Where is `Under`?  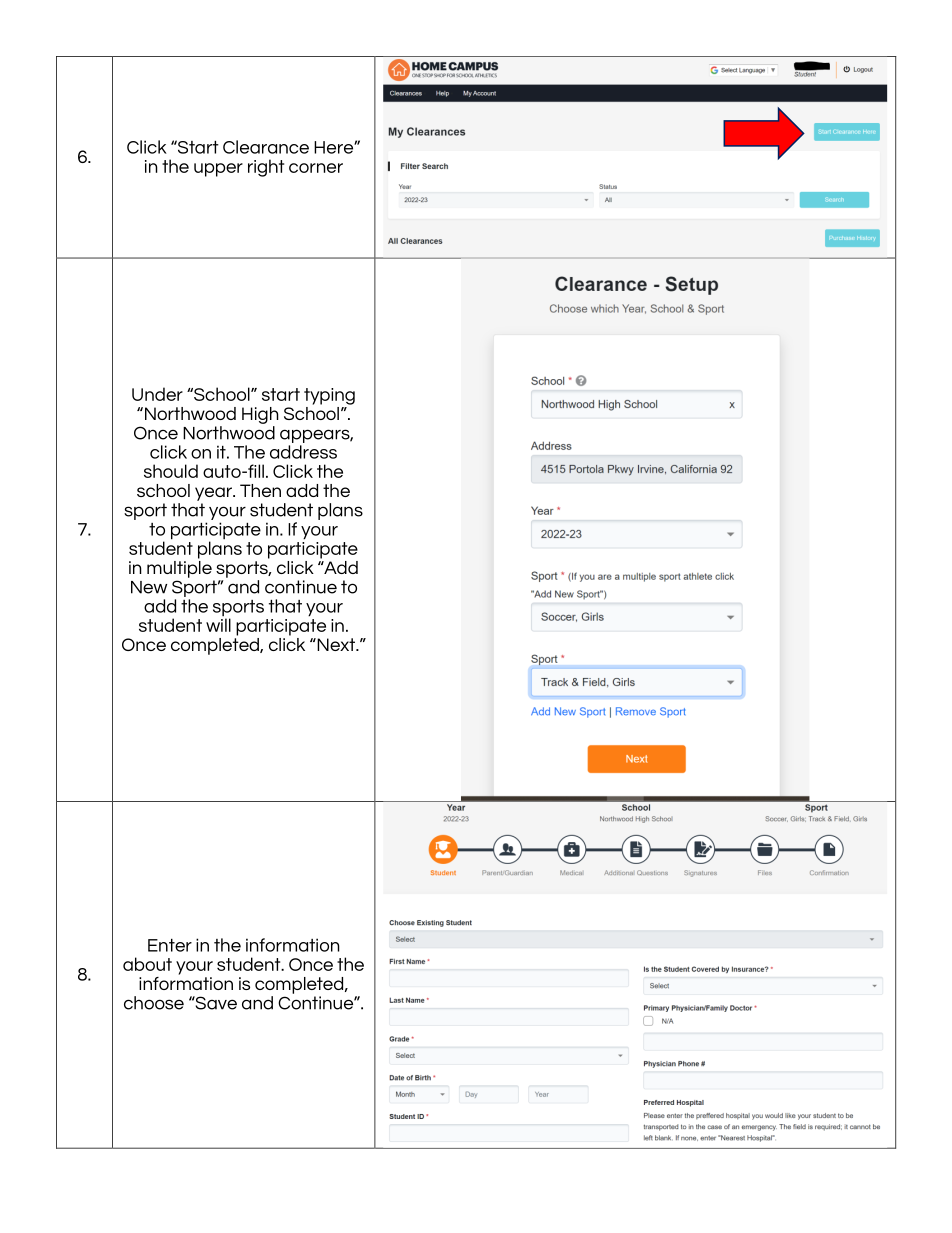 Under is located at coordinates (157, 394).
